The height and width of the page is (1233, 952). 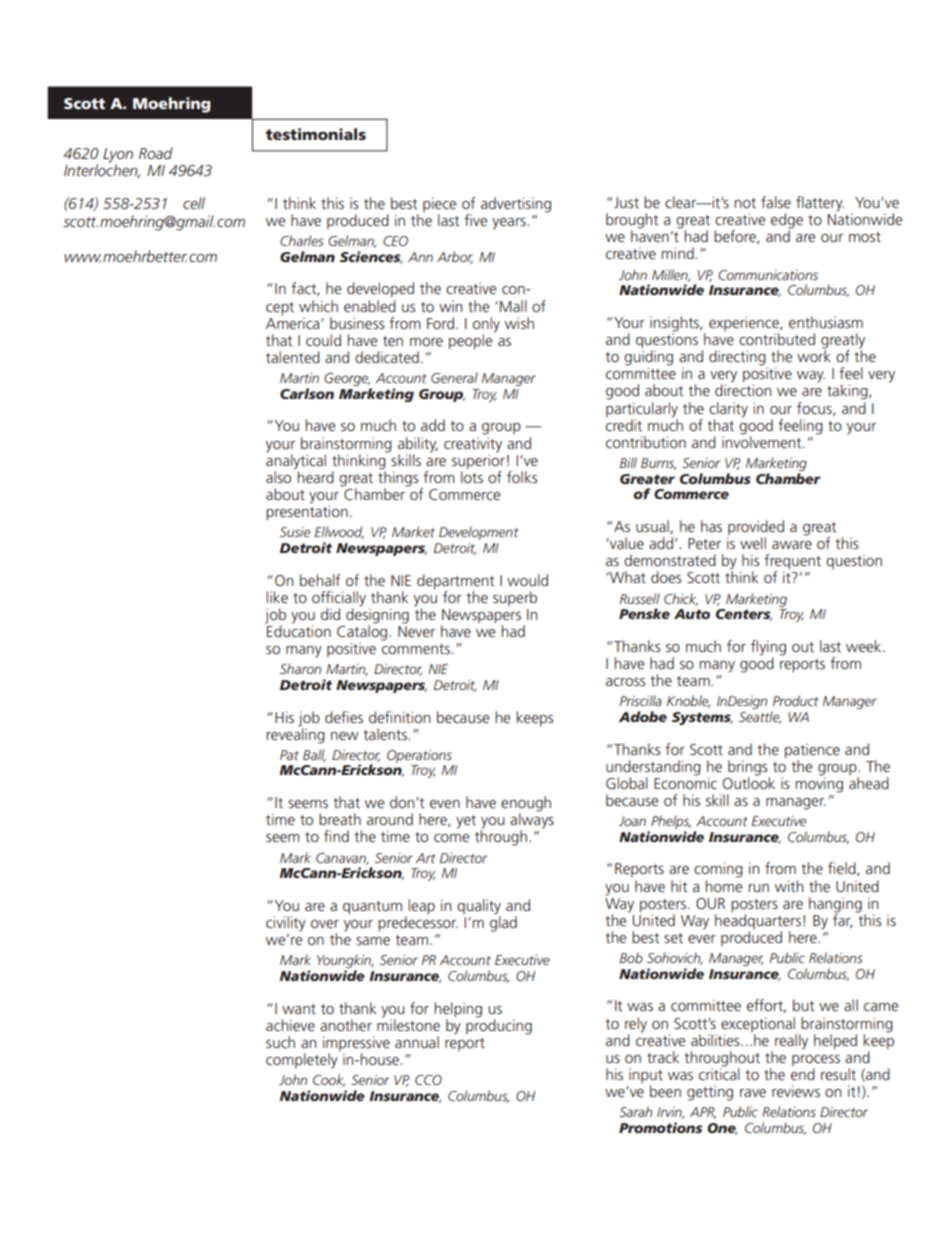 What do you see at coordinates (302, 1061) in the page?
I see `completely` at bounding box center [302, 1061].
